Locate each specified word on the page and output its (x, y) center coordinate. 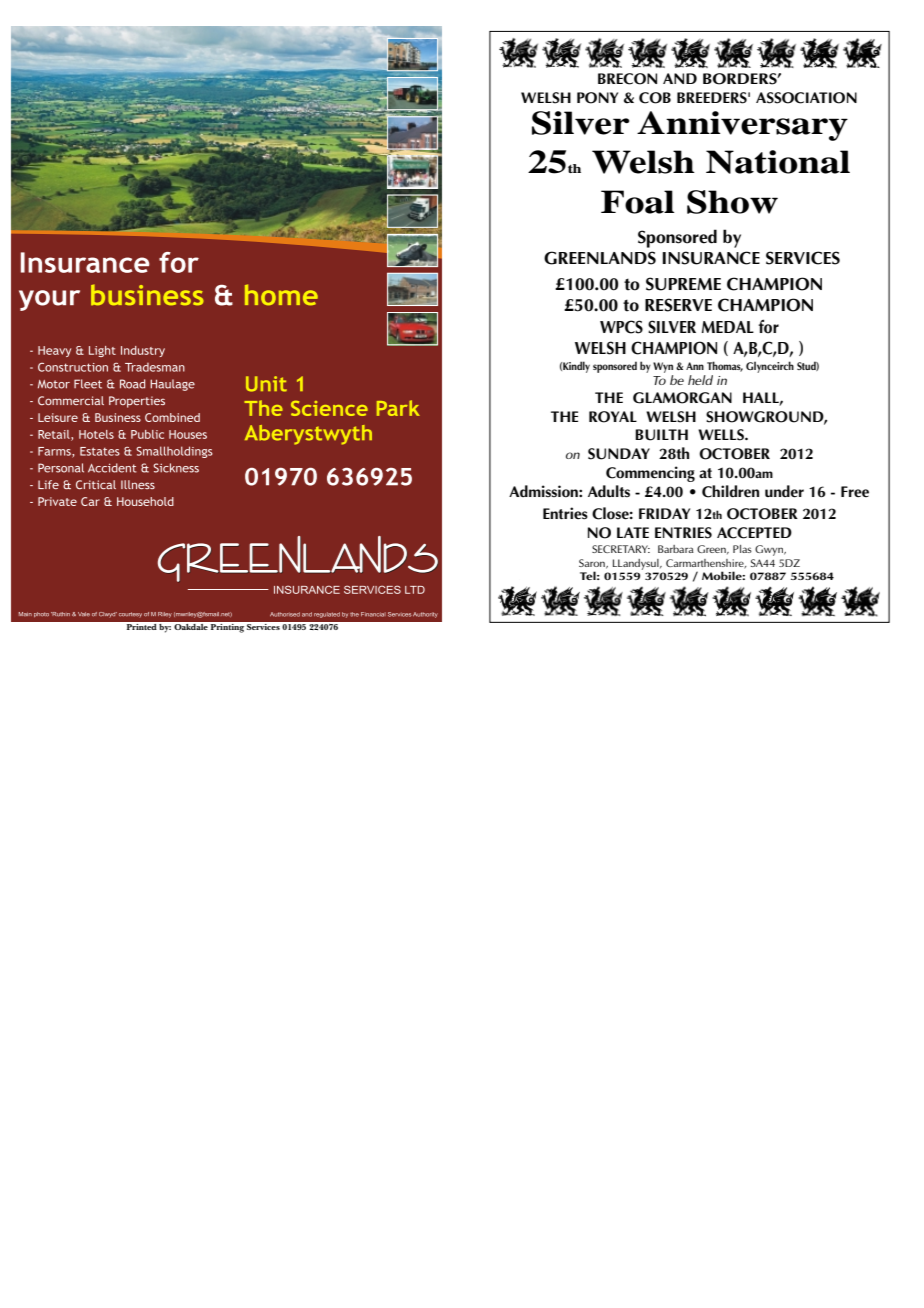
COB (655, 98)
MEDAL (728, 327)
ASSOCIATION (806, 98)
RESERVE (678, 305)
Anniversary (742, 126)
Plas (742, 549)
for (768, 326)
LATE (633, 532)
